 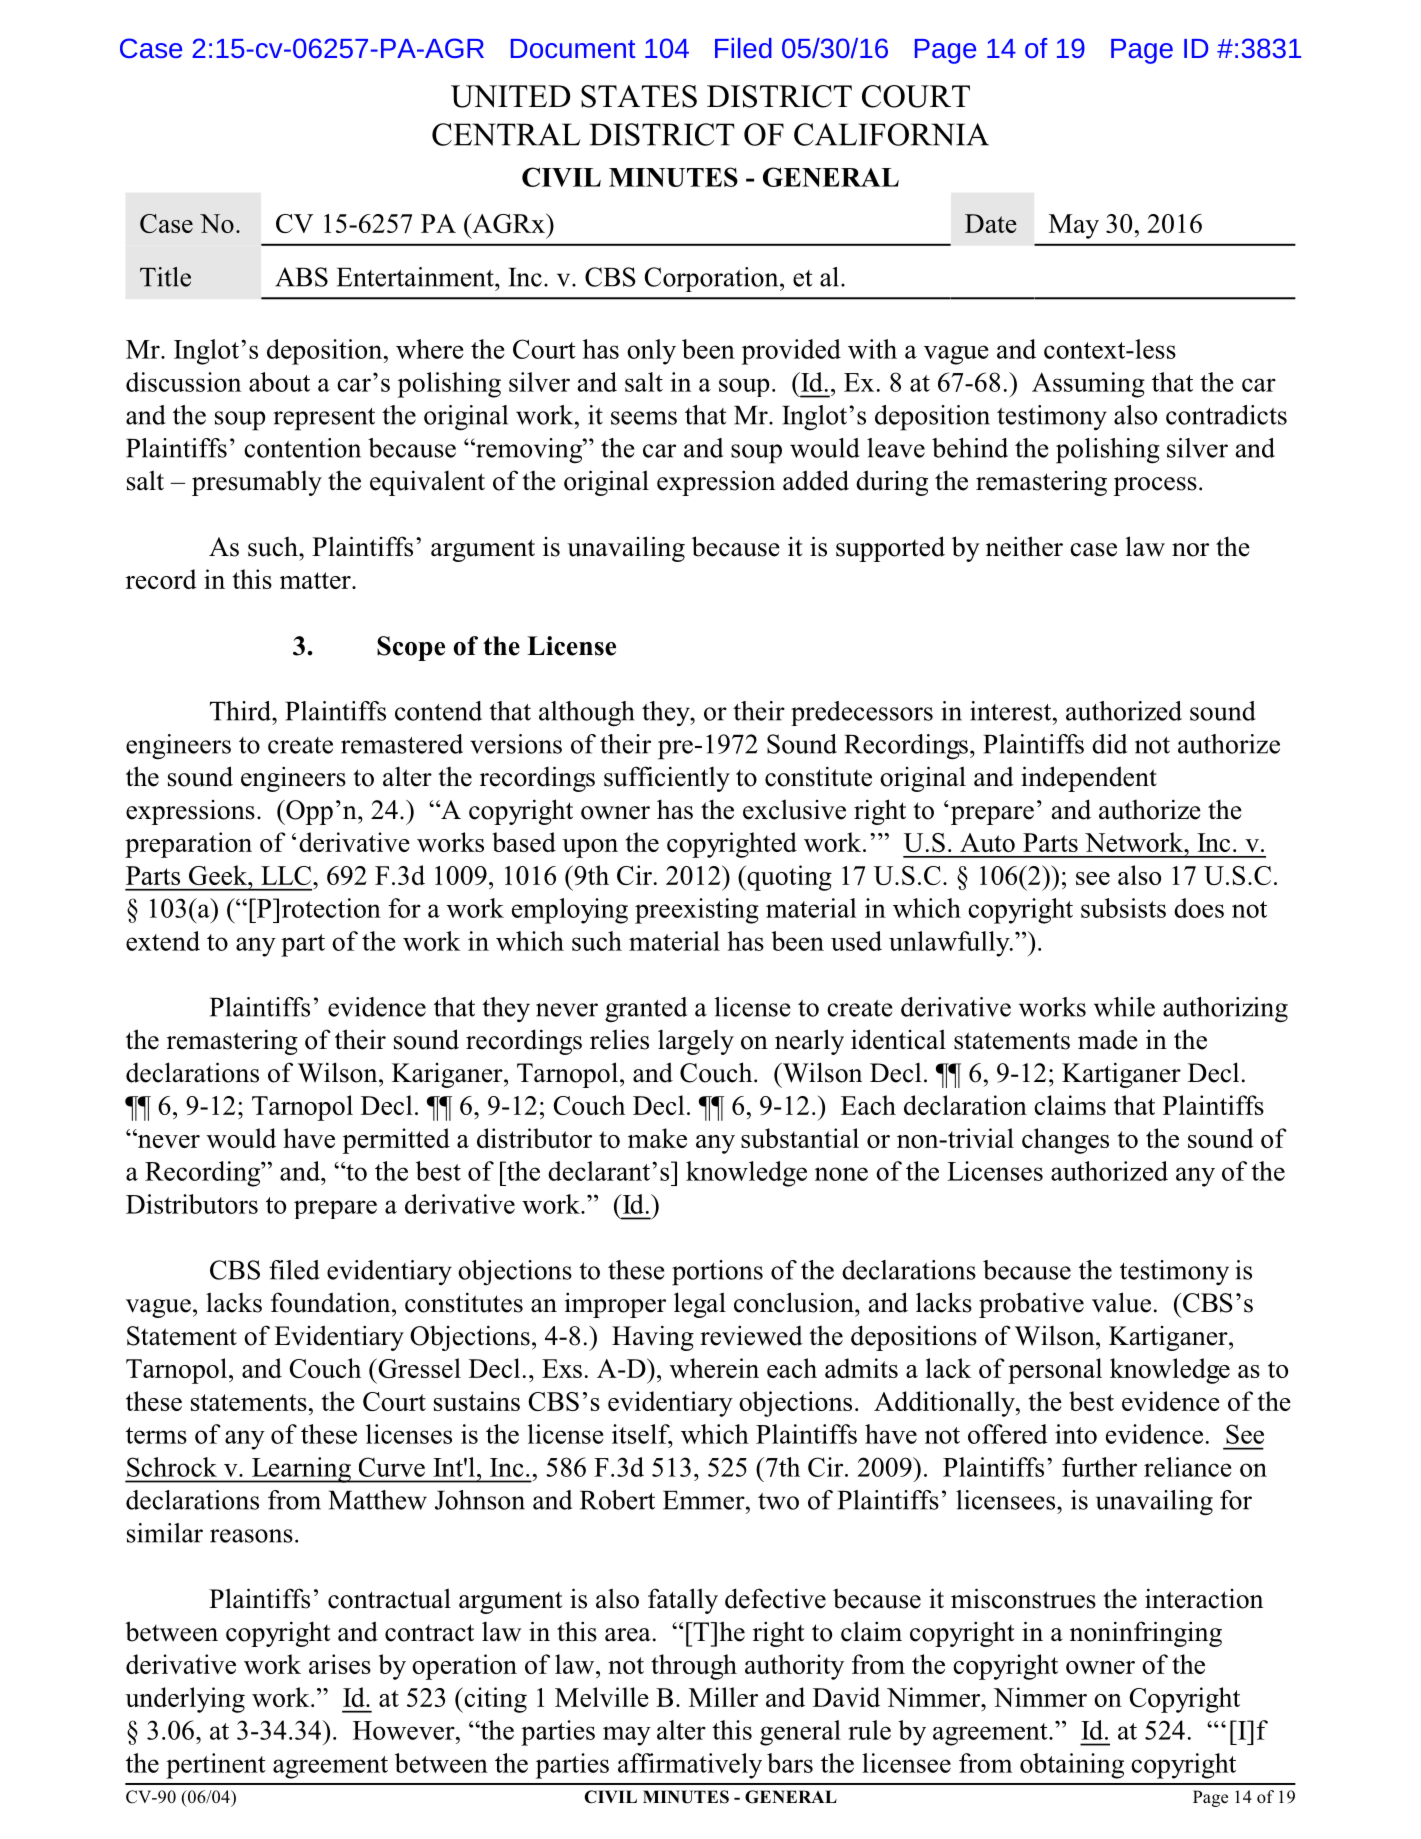 What do you see at coordinates (697, 911) in the screenshot?
I see `preexisting` at bounding box center [697, 911].
